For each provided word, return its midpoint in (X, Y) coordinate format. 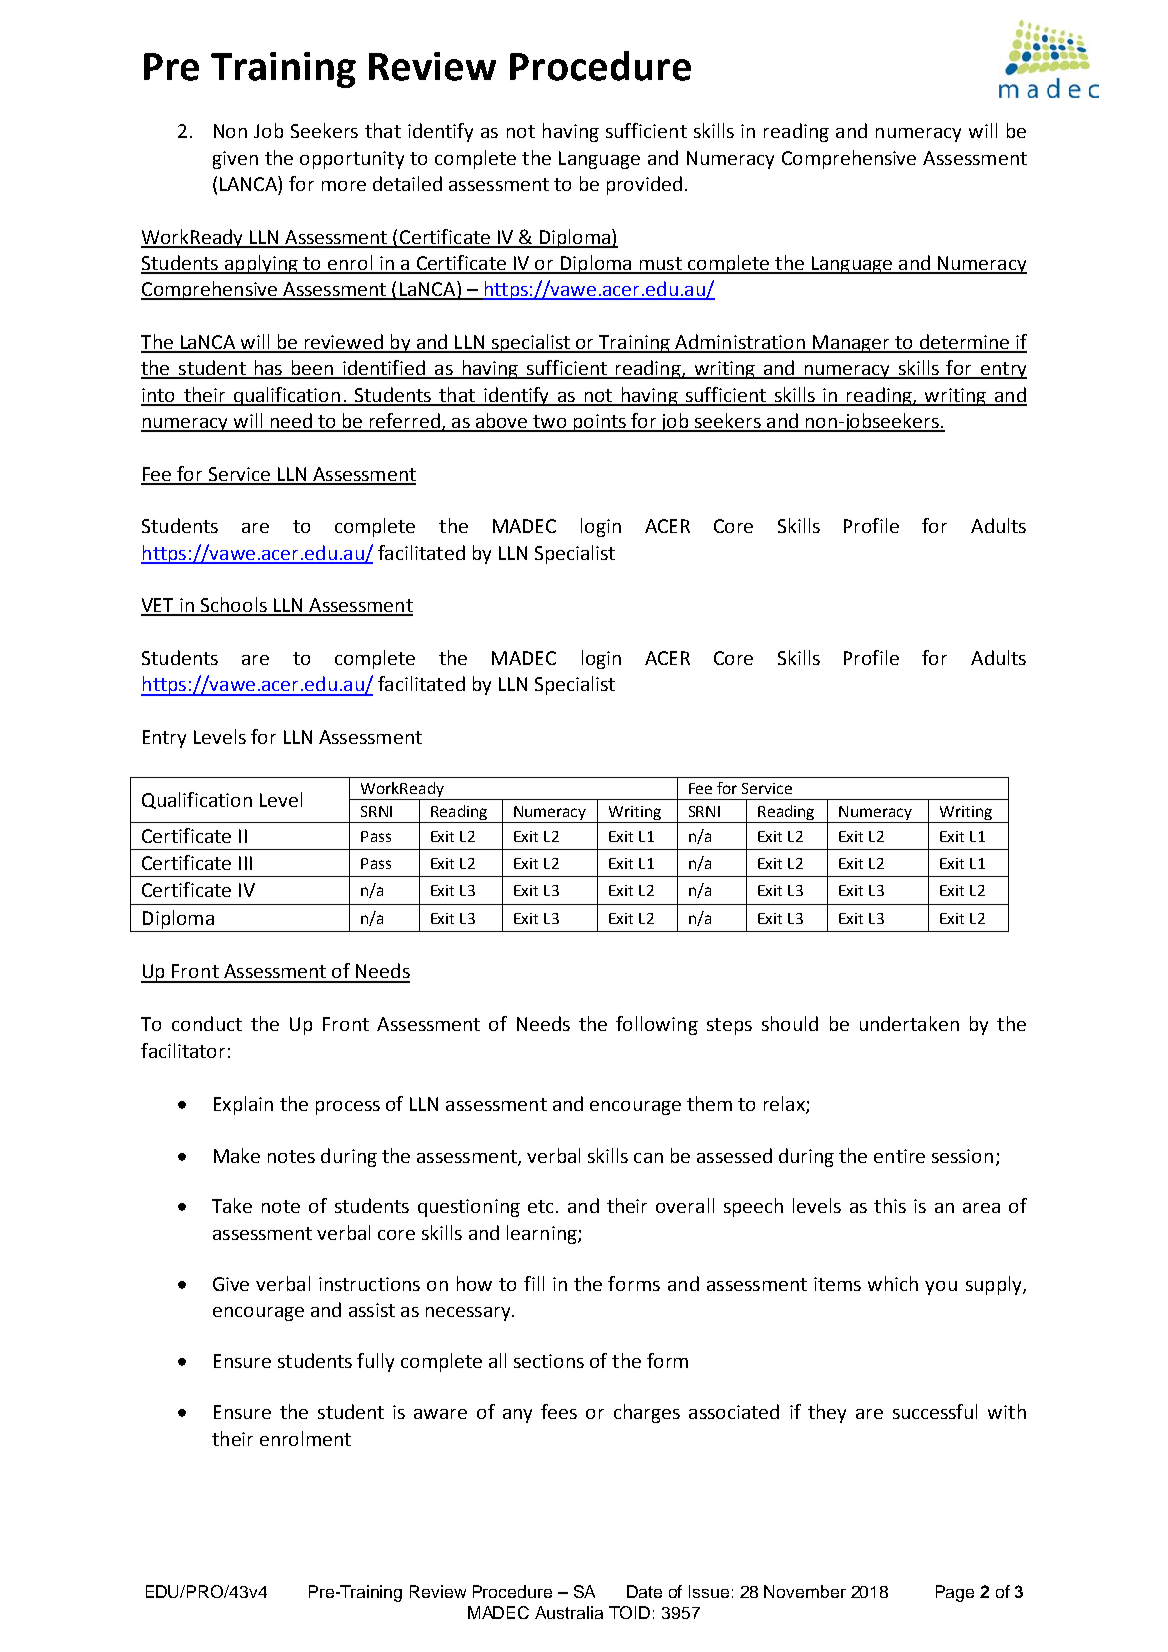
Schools (234, 606)
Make (237, 1155)
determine (964, 343)
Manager (851, 344)
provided (644, 185)
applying (261, 264)
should (790, 1023)
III (245, 863)
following (657, 1025)
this (890, 1205)
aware (440, 1414)
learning (543, 1234)
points (600, 423)
